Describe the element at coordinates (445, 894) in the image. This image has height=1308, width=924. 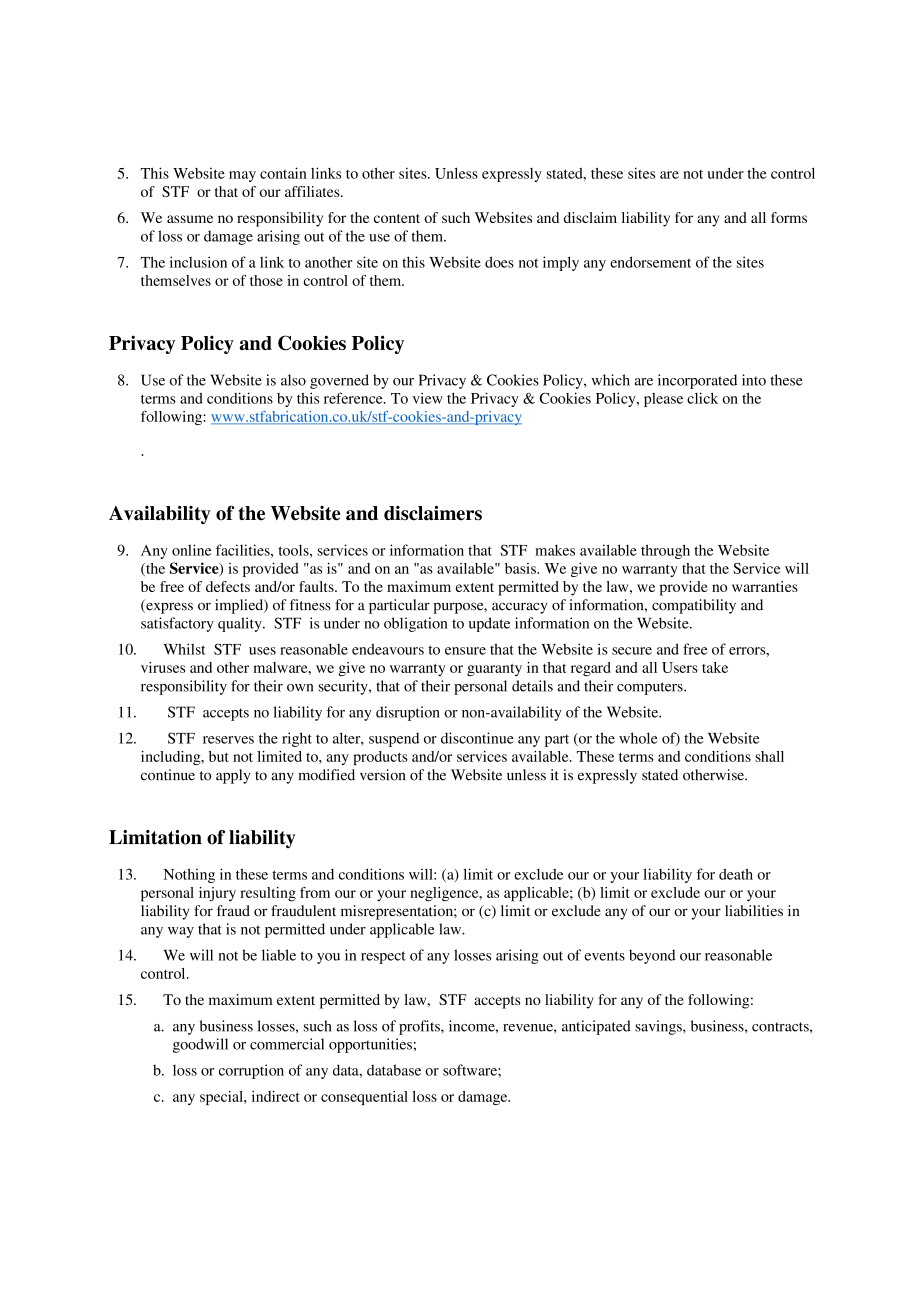
I see `negligence` at that location.
